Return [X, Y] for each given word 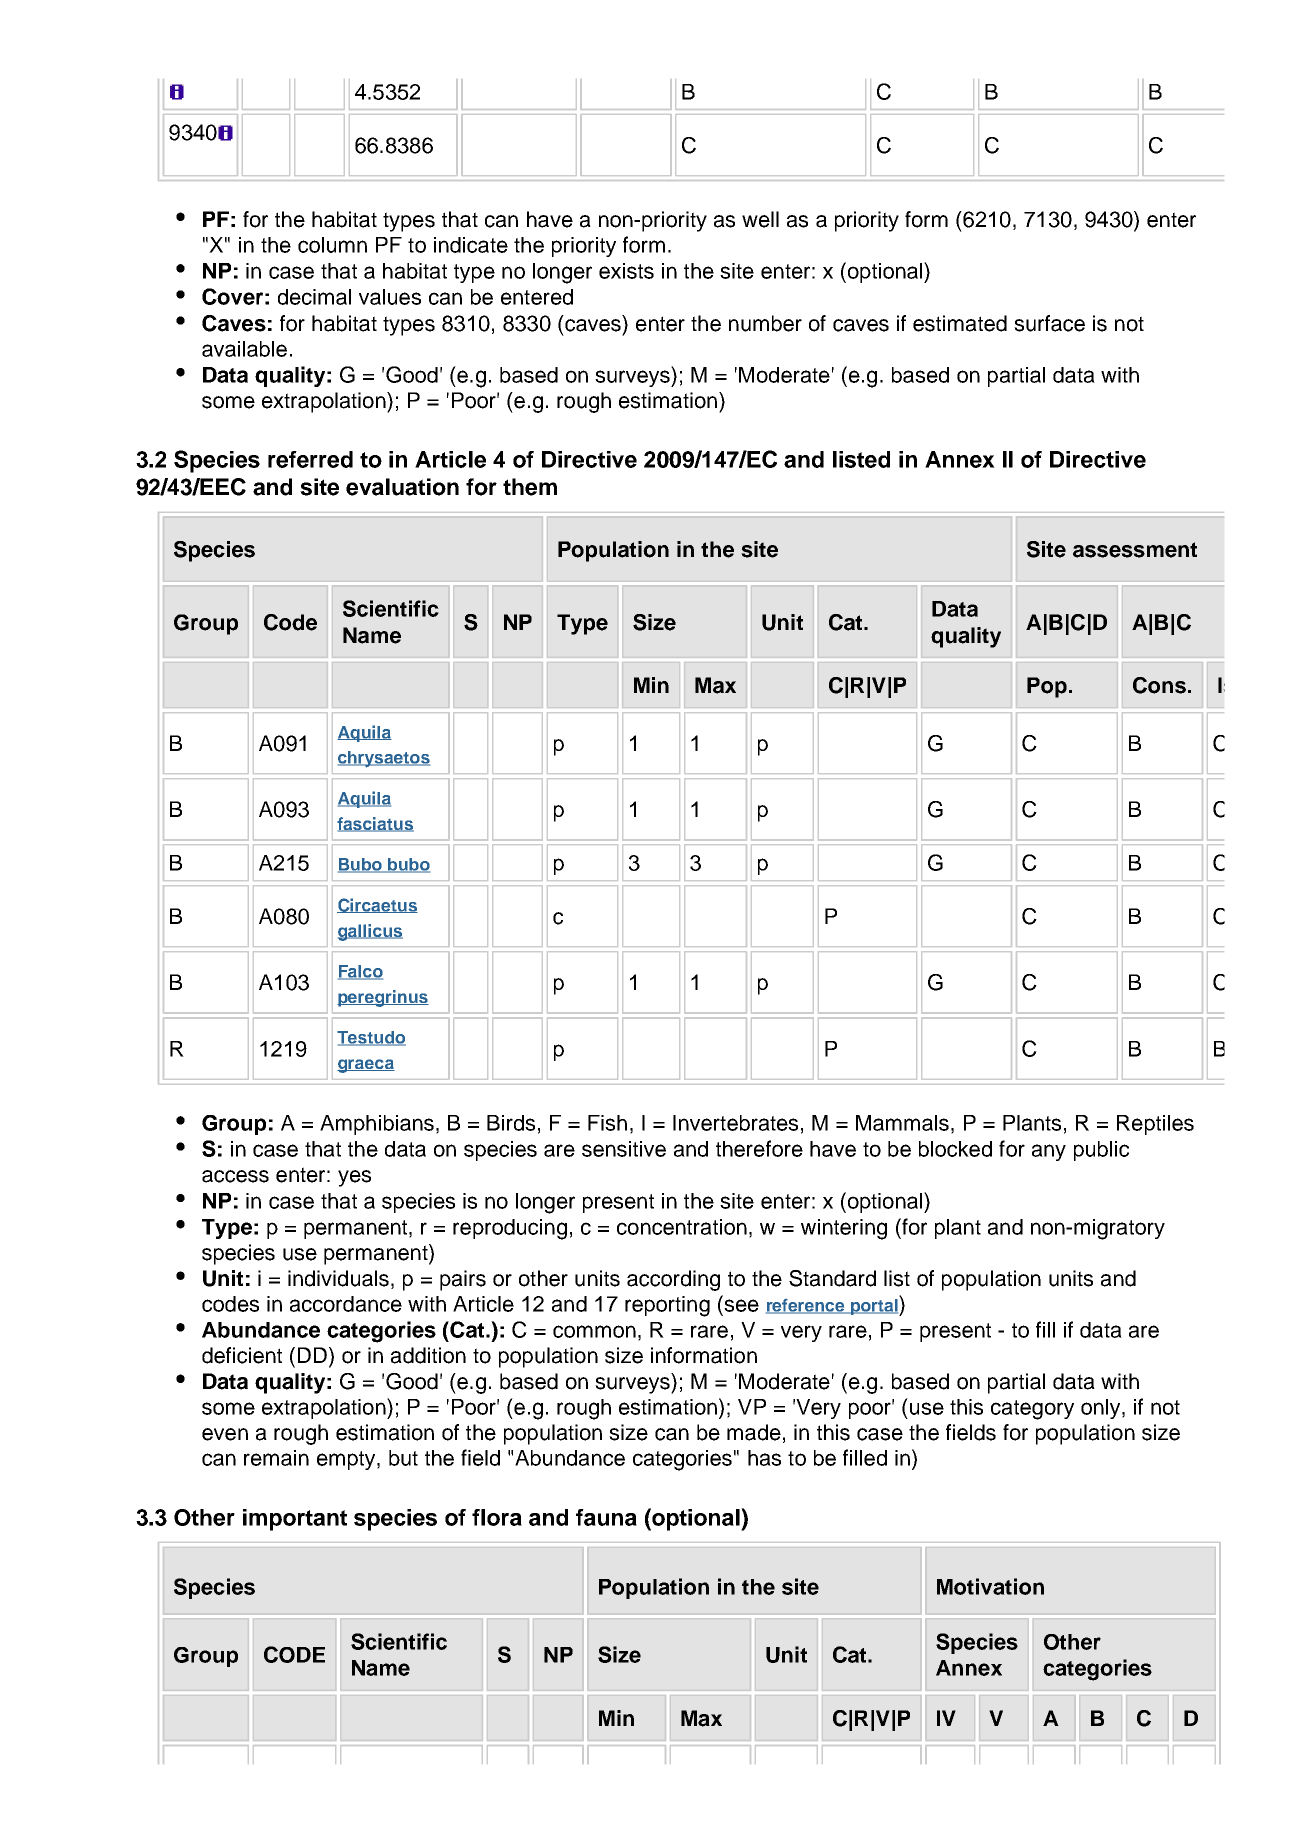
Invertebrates [735, 1123]
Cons [1159, 685]
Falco [360, 972]
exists [626, 271]
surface [1049, 323]
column [332, 245]
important [295, 1520]
